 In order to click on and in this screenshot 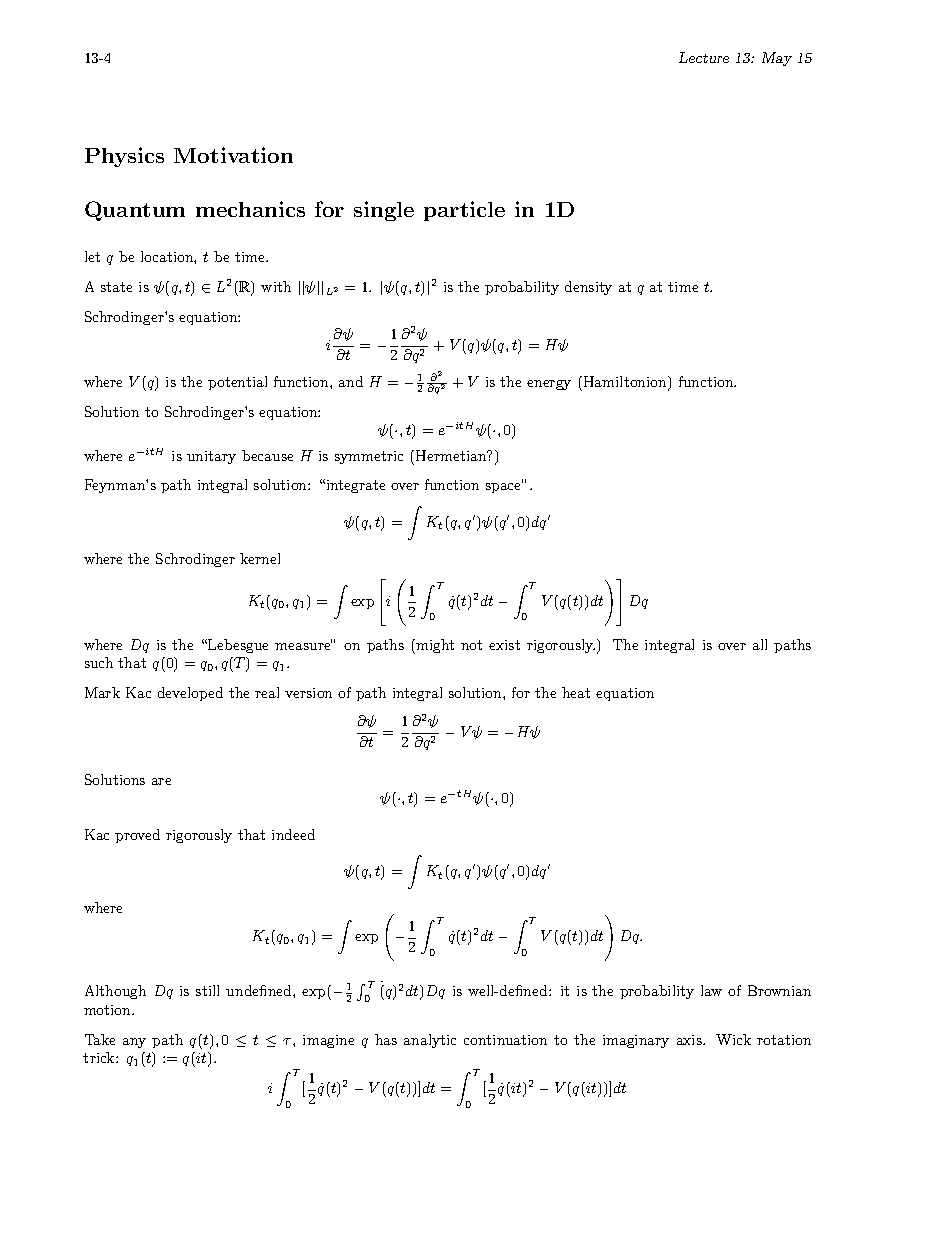, I will do `click(351, 381)`.
